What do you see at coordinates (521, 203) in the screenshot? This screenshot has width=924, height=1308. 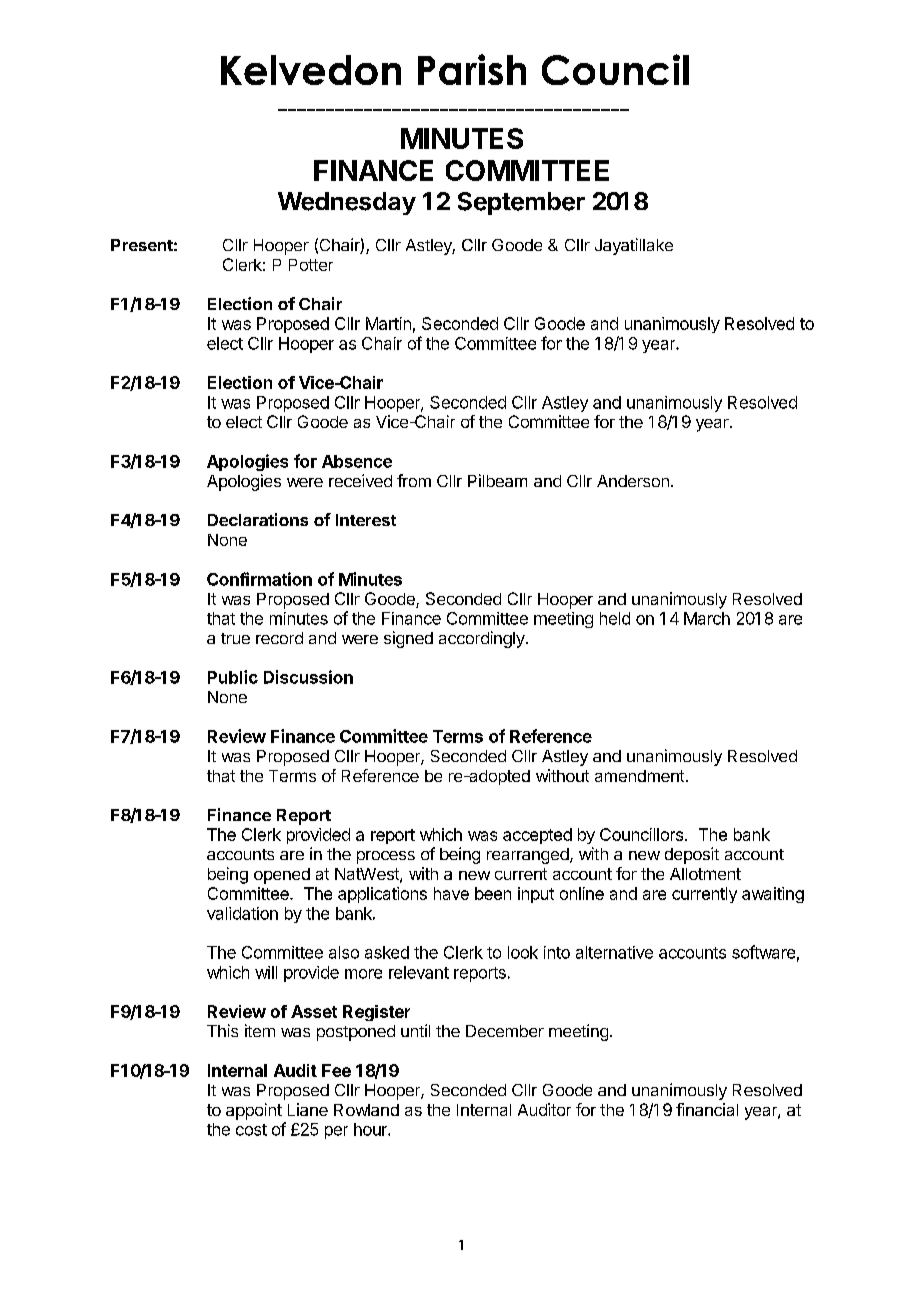 I see `September` at bounding box center [521, 203].
